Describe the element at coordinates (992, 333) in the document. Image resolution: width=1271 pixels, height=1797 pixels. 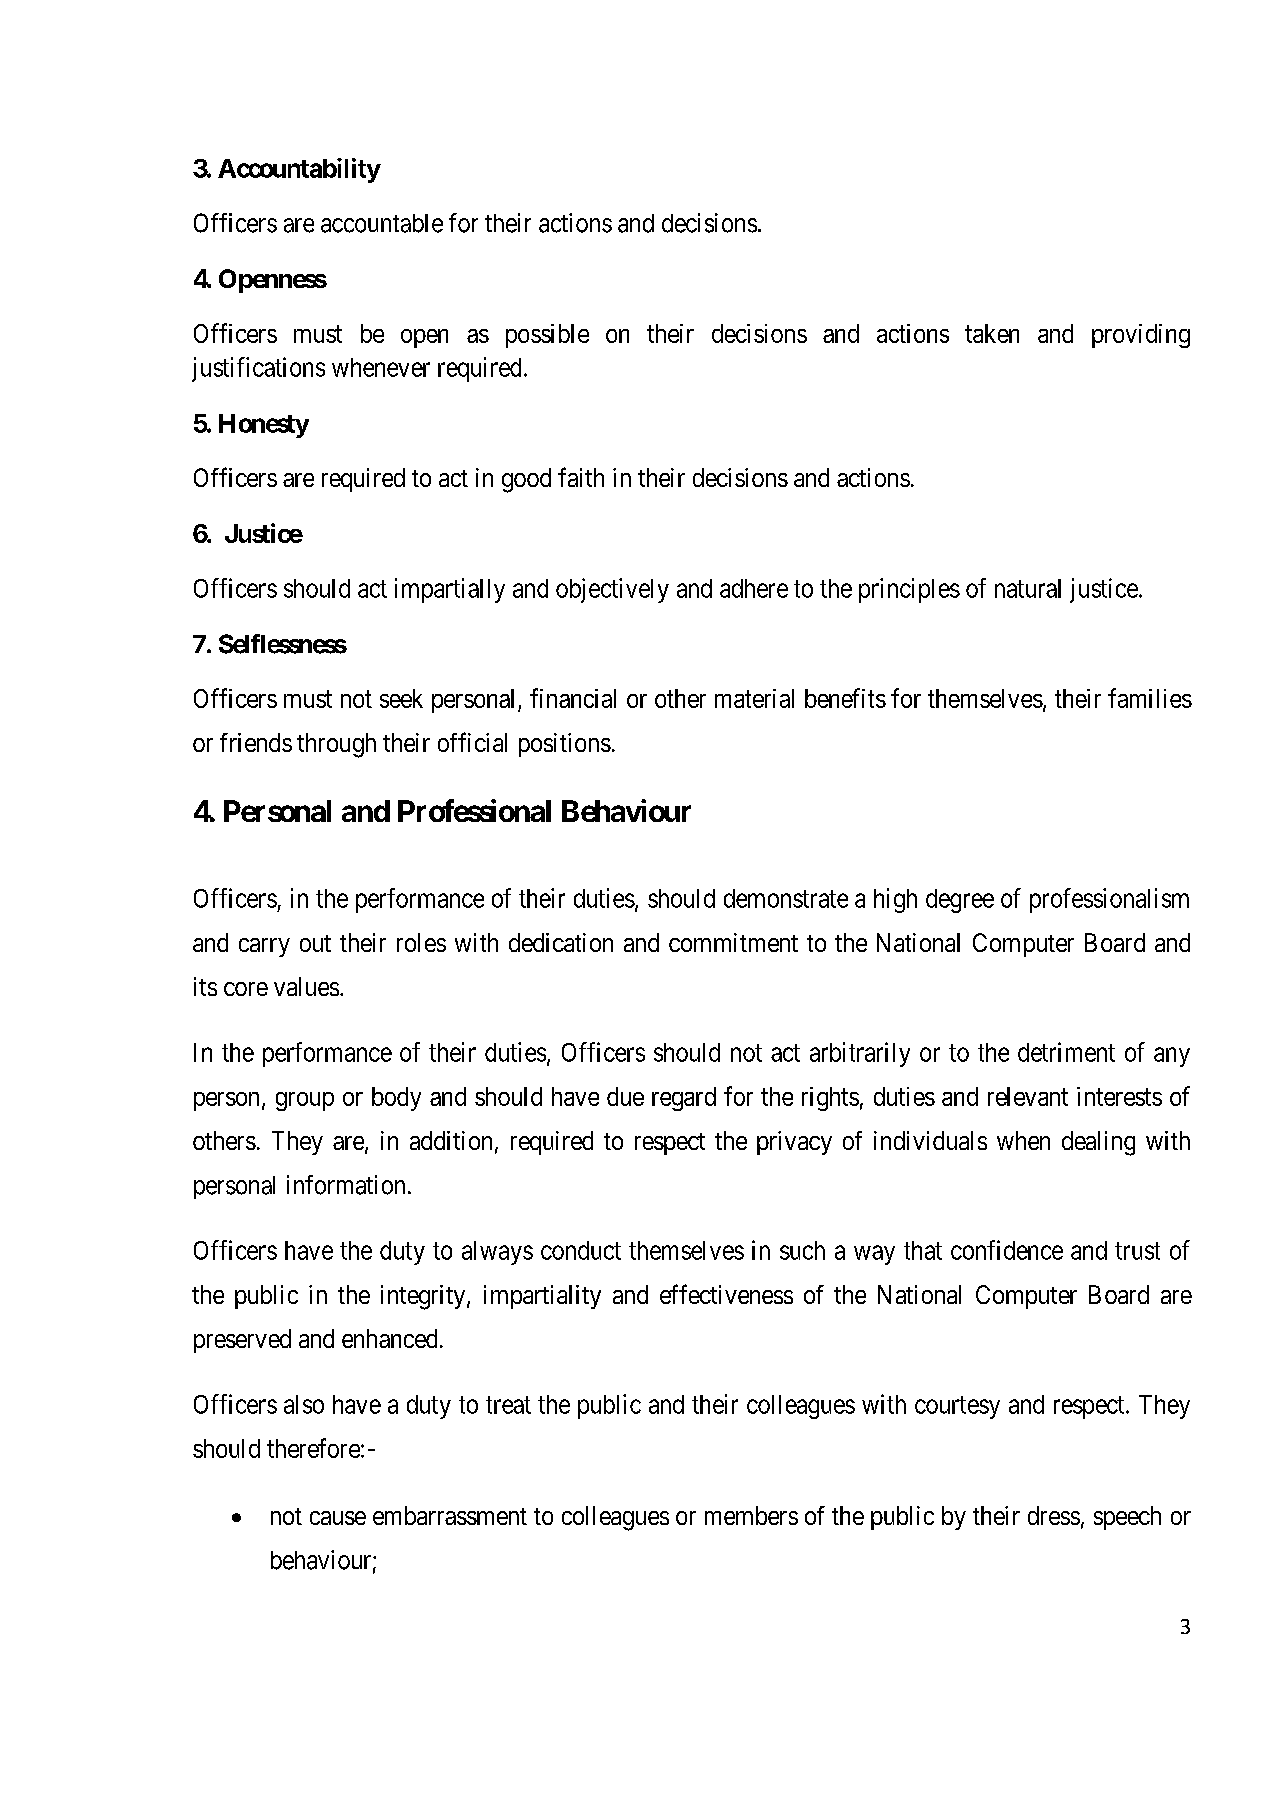
I see `taken` at that location.
